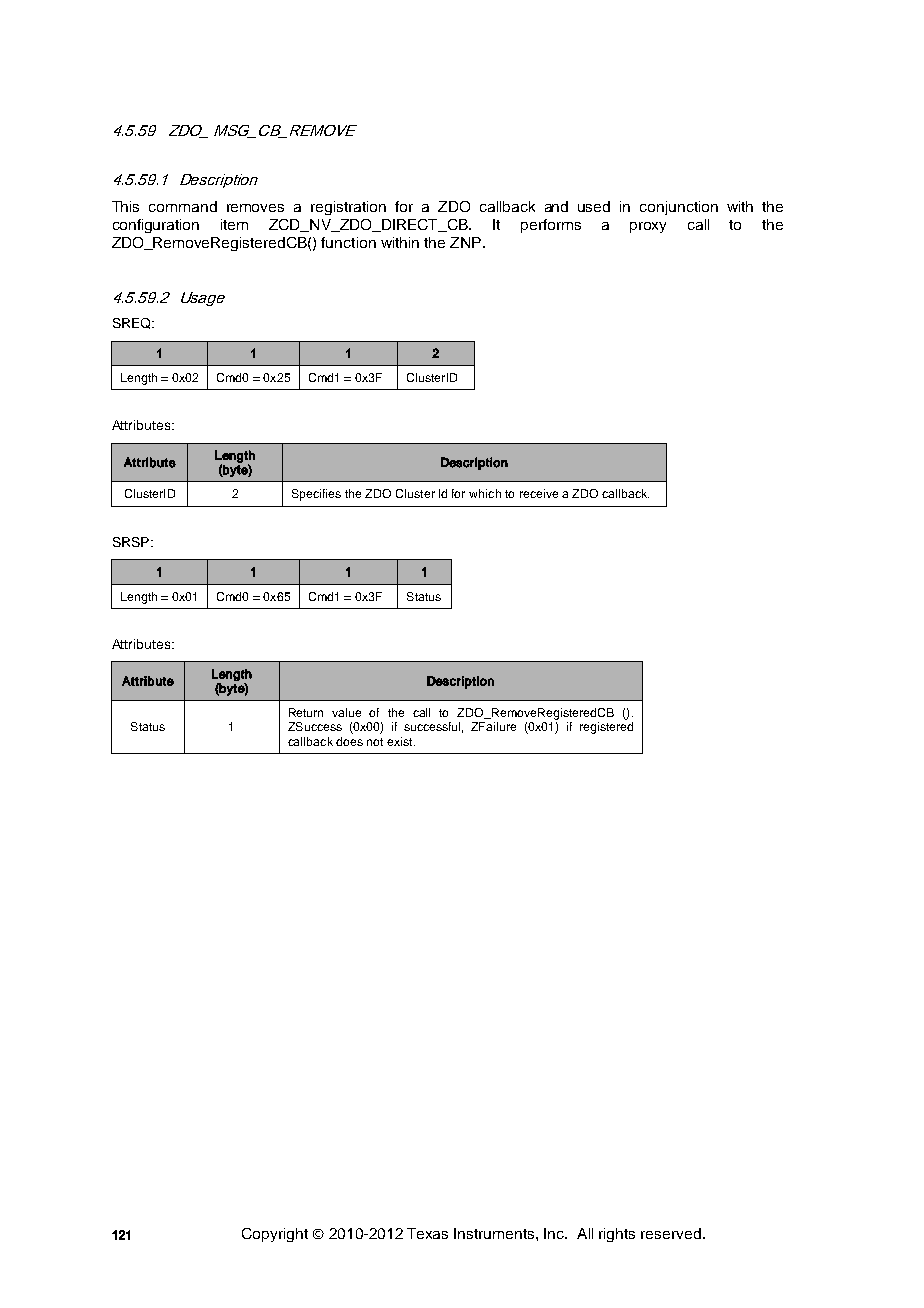  Describe the element at coordinates (316, 495) in the document. I see `Specifies` at that location.
